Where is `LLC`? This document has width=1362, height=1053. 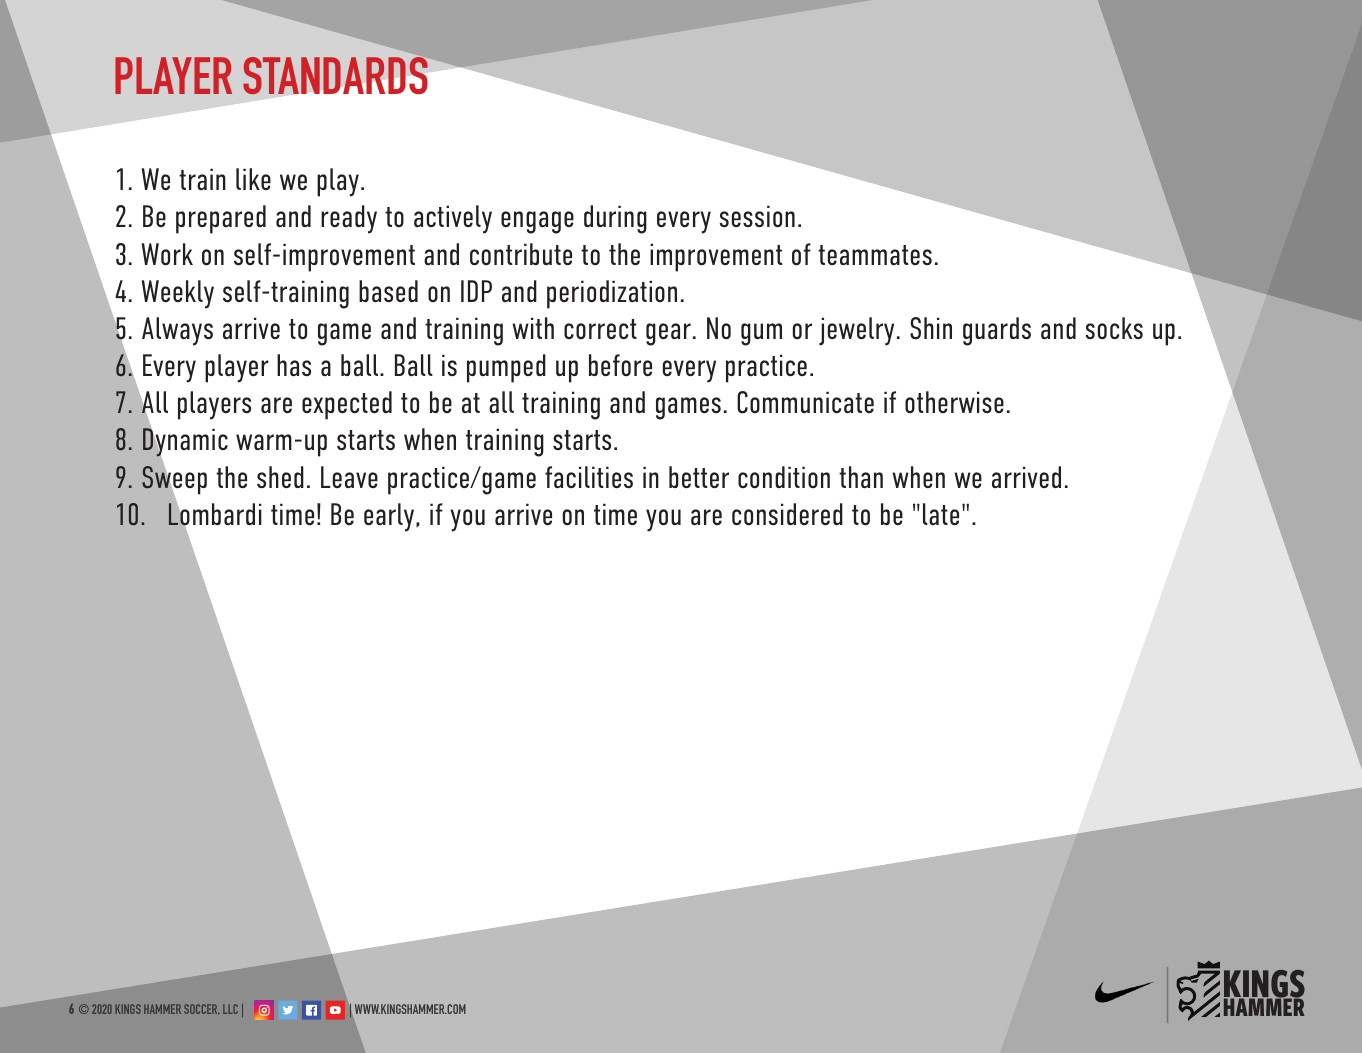
LLC is located at coordinates (230, 1009).
